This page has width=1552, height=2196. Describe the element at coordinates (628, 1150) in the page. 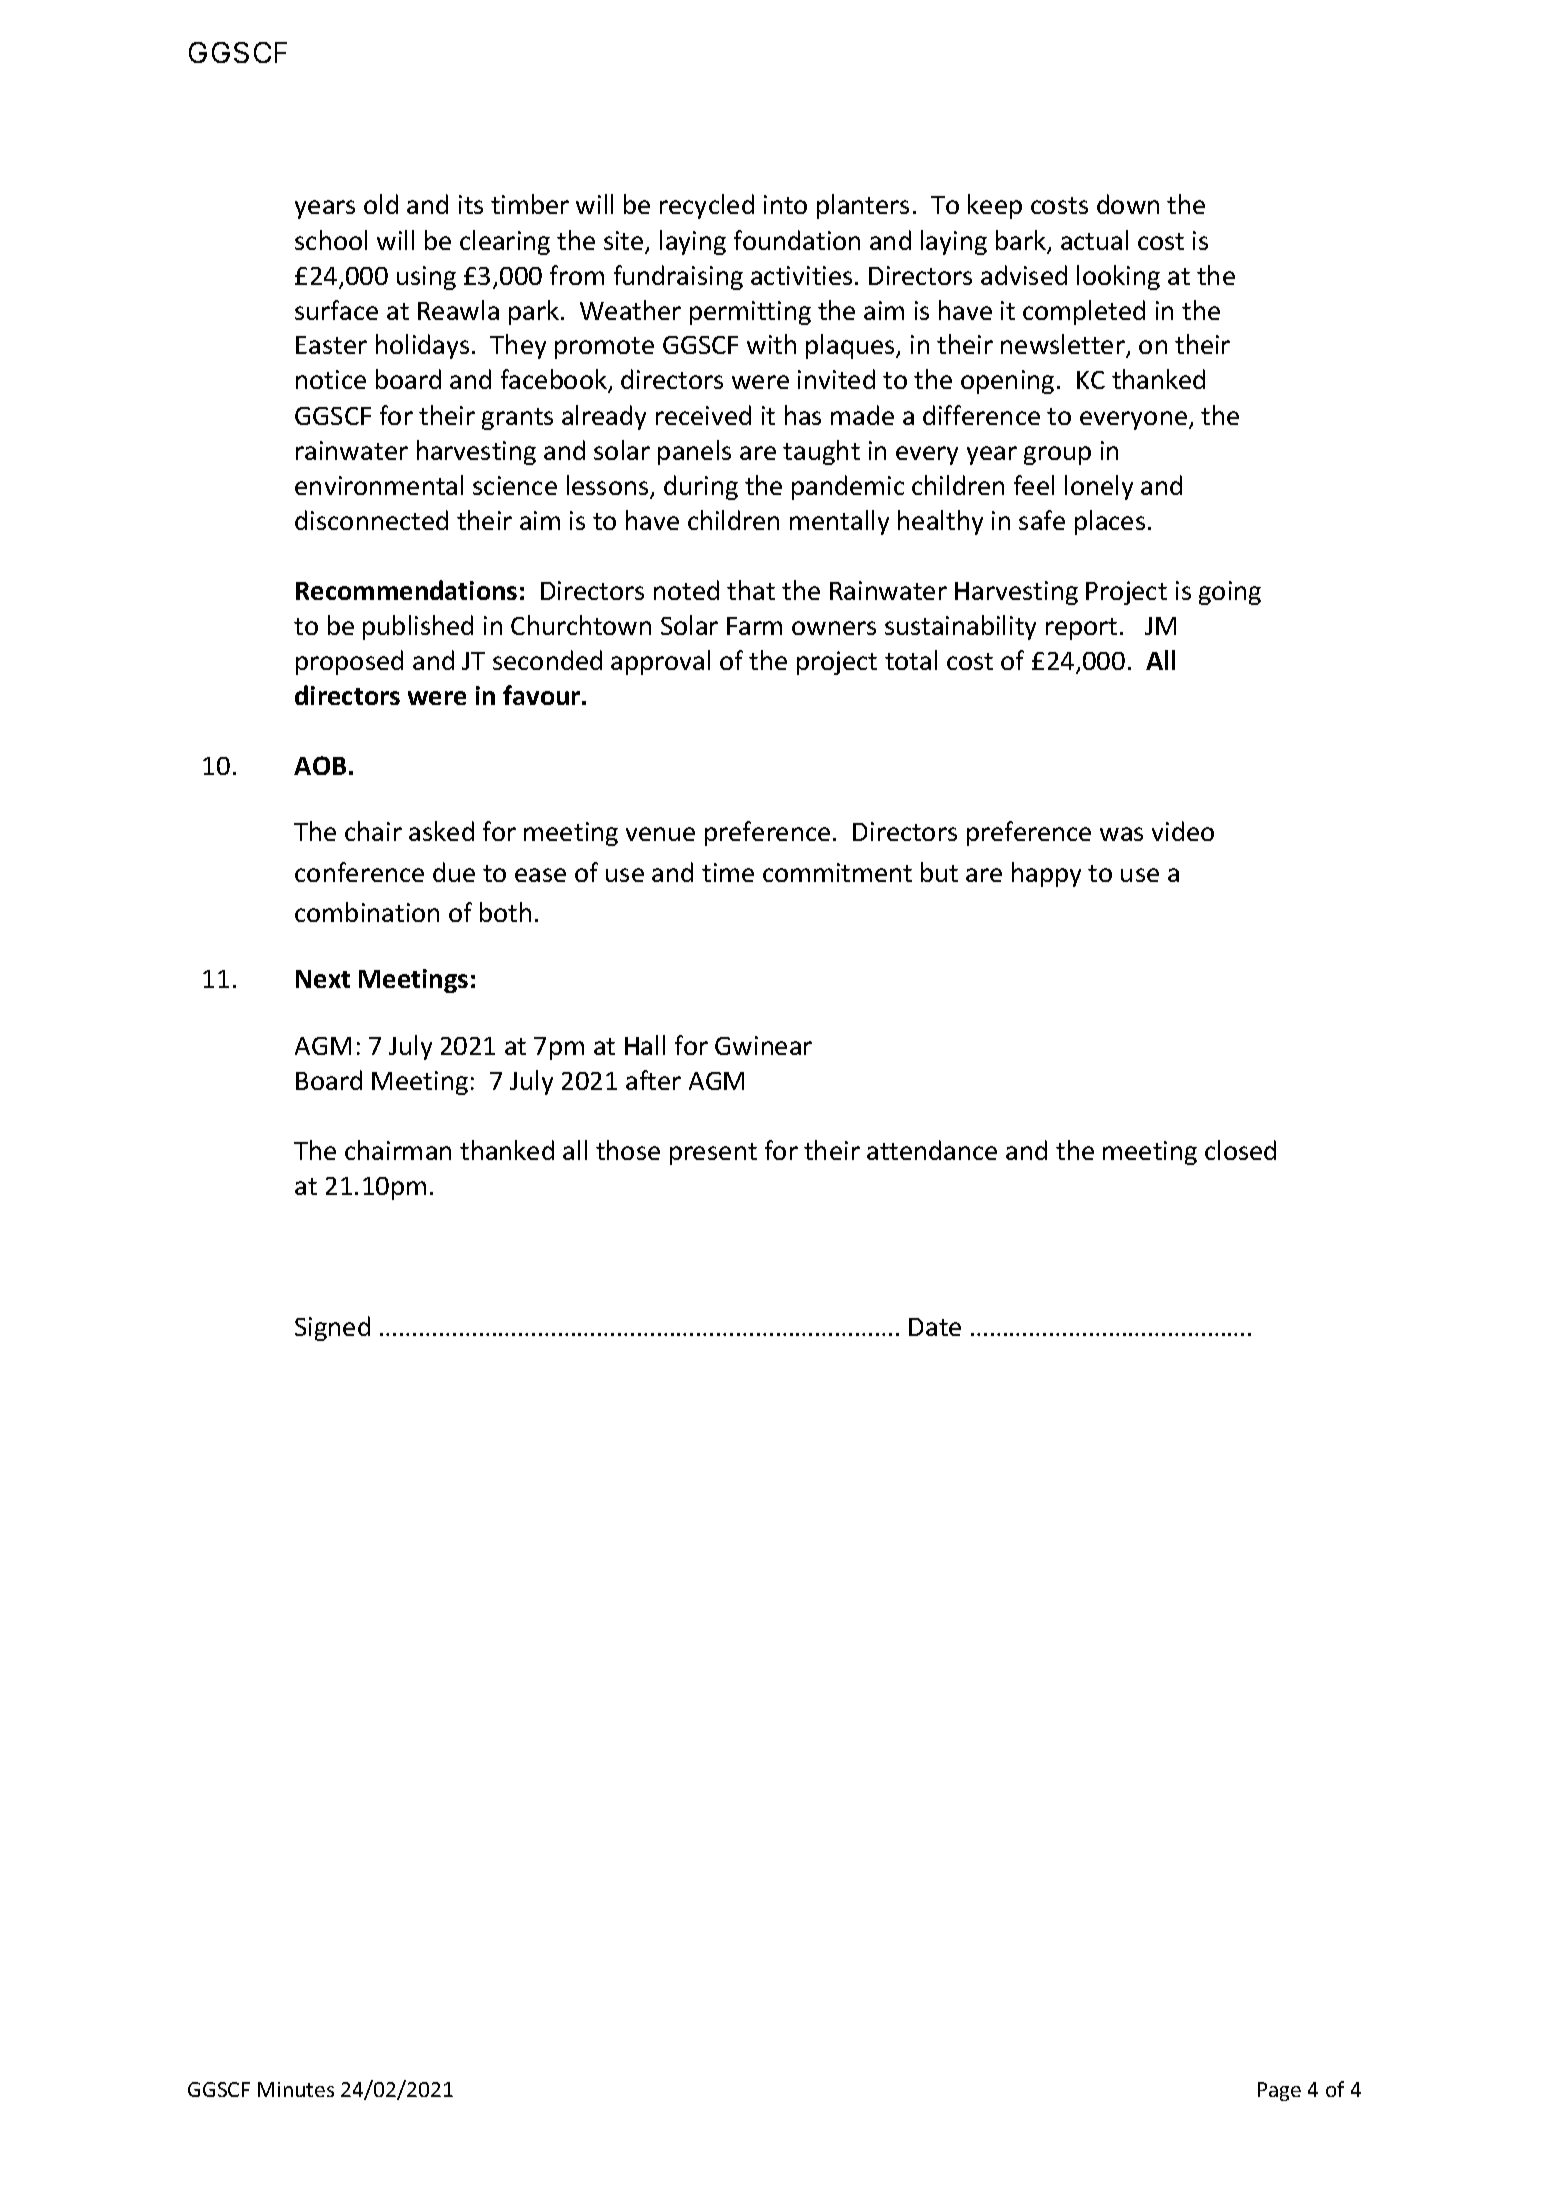

I see `those` at that location.
